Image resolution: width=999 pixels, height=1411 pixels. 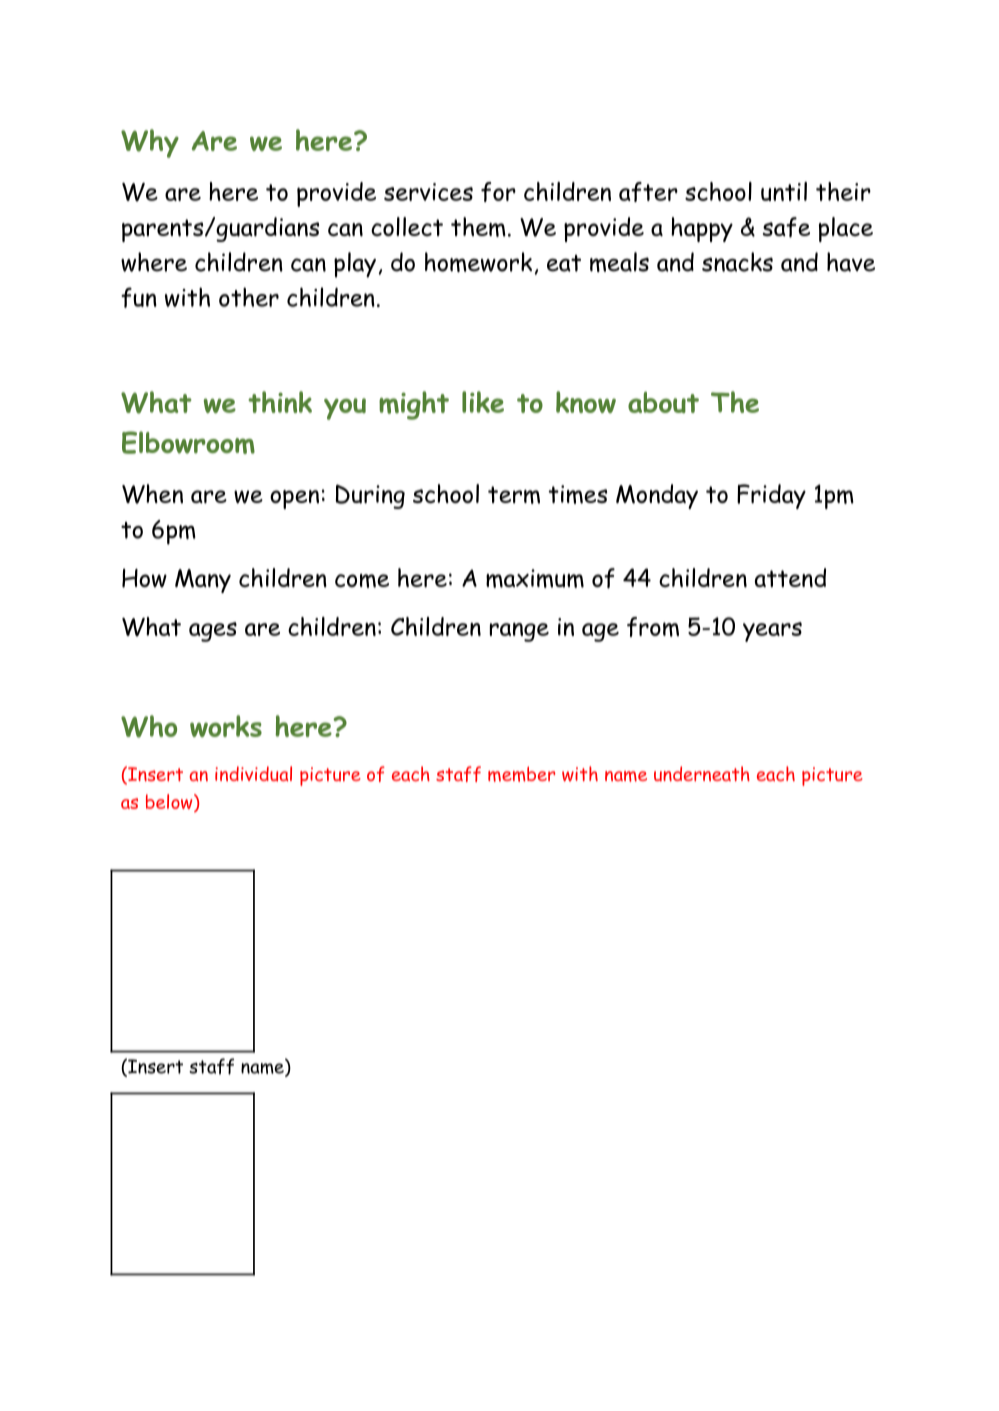 What do you see at coordinates (521, 774) in the screenshot?
I see `member` at bounding box center [521, 774].
